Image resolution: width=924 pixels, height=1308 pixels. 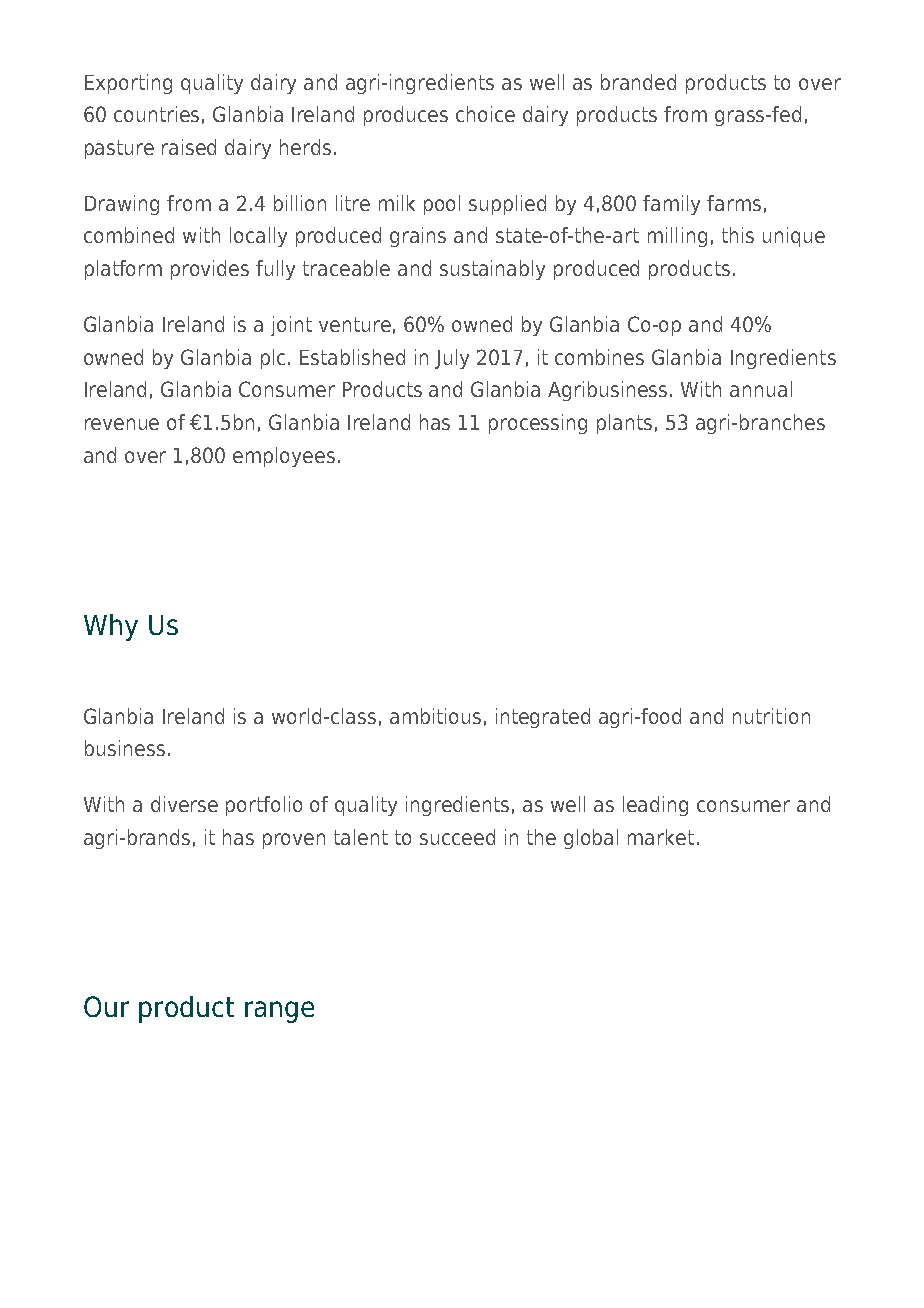 I want to click on nutrition, so click(x=771, y=716).
